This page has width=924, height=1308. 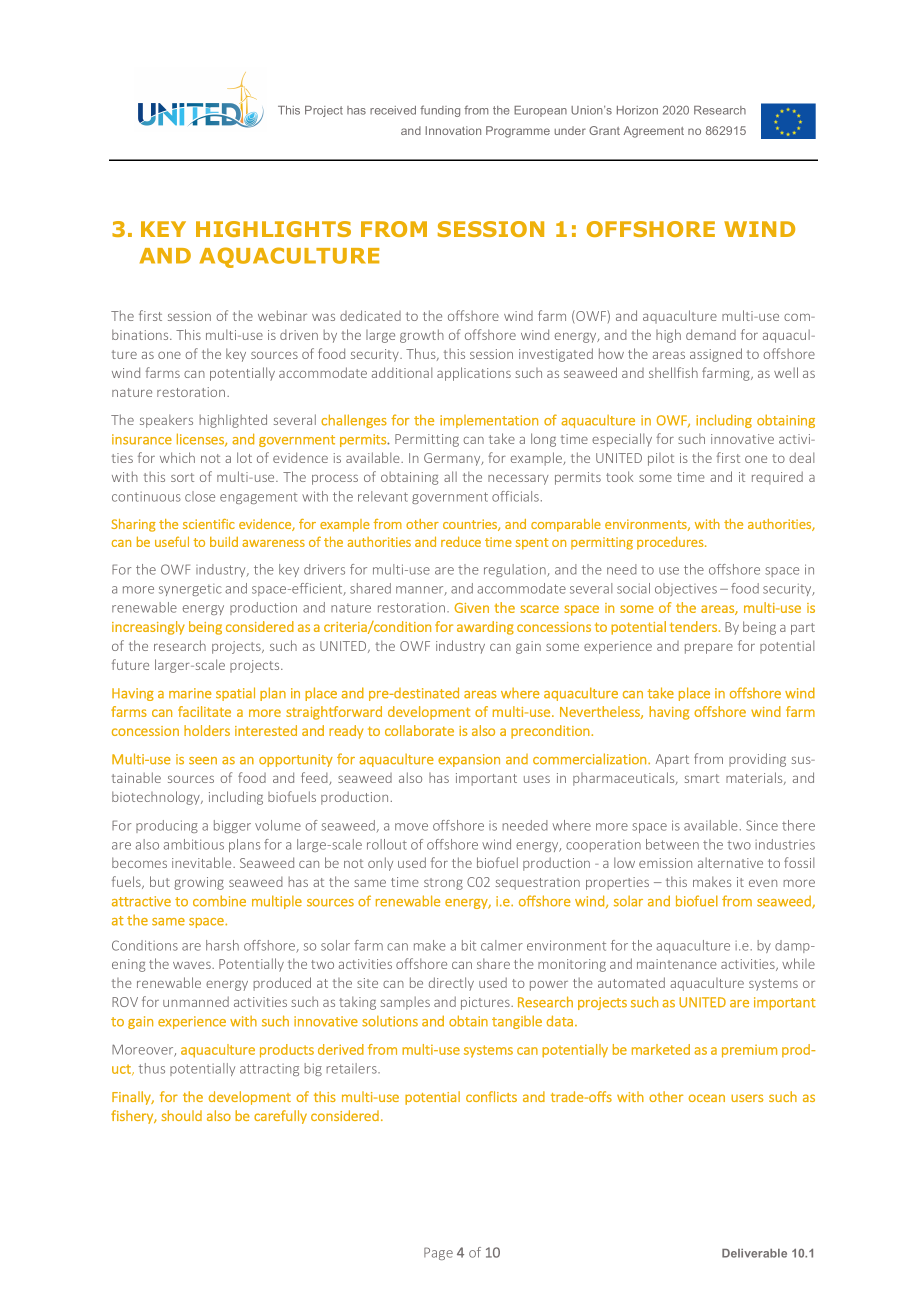 What do you see at coordinates (485, 628) in the page?
I see `awarding` at bounding box center [485, 628].
